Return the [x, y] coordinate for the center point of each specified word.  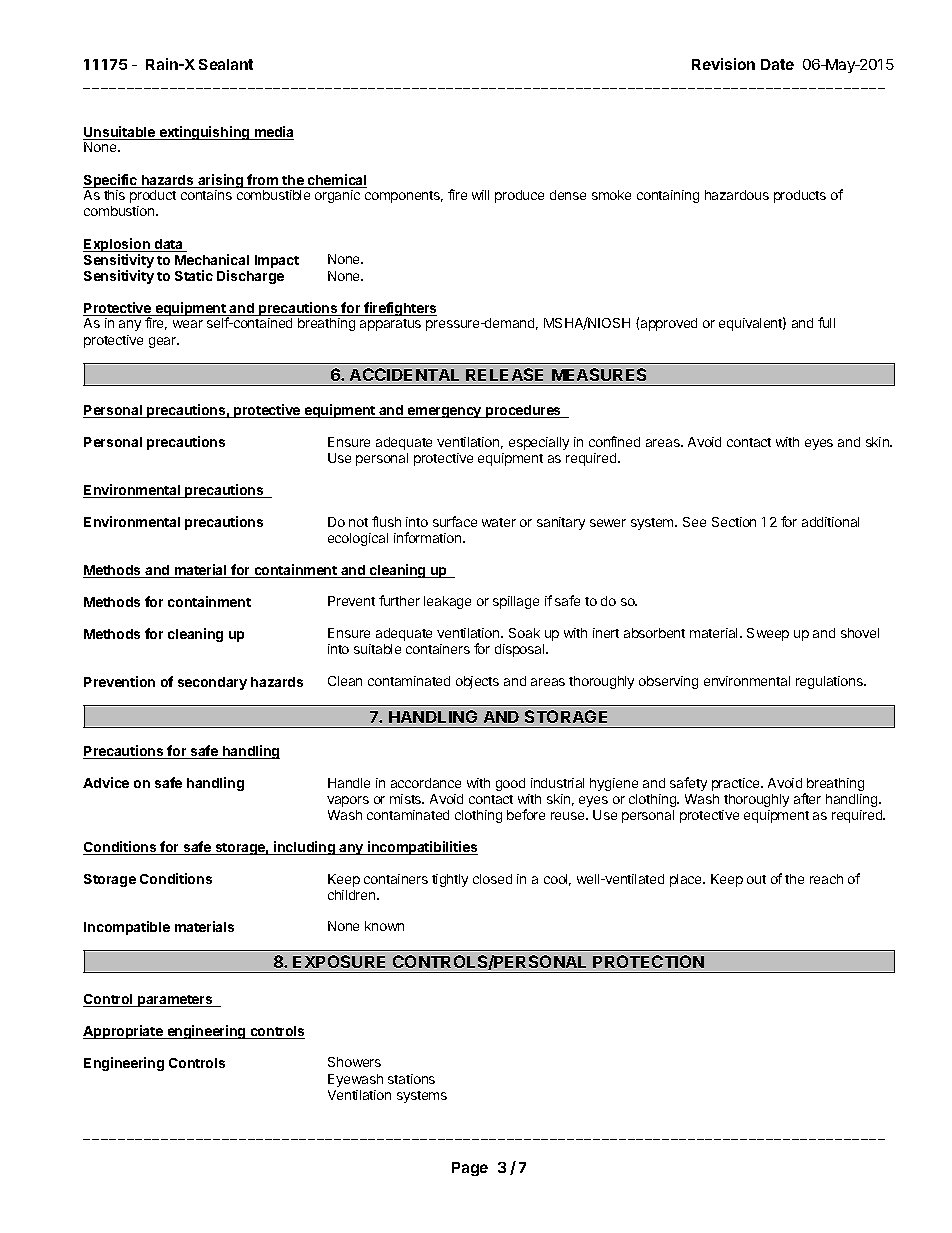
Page [470, 1169]
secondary [212, 683]
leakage [447, 602]
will [480, 195]
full [826, 322]
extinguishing [204, 133]
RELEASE [504, 374]
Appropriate [124, 1032]
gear [164, 342]
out [756, 879]
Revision [723, 64]
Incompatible [127, 928]
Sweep [768, 634]
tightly [450, 880]
